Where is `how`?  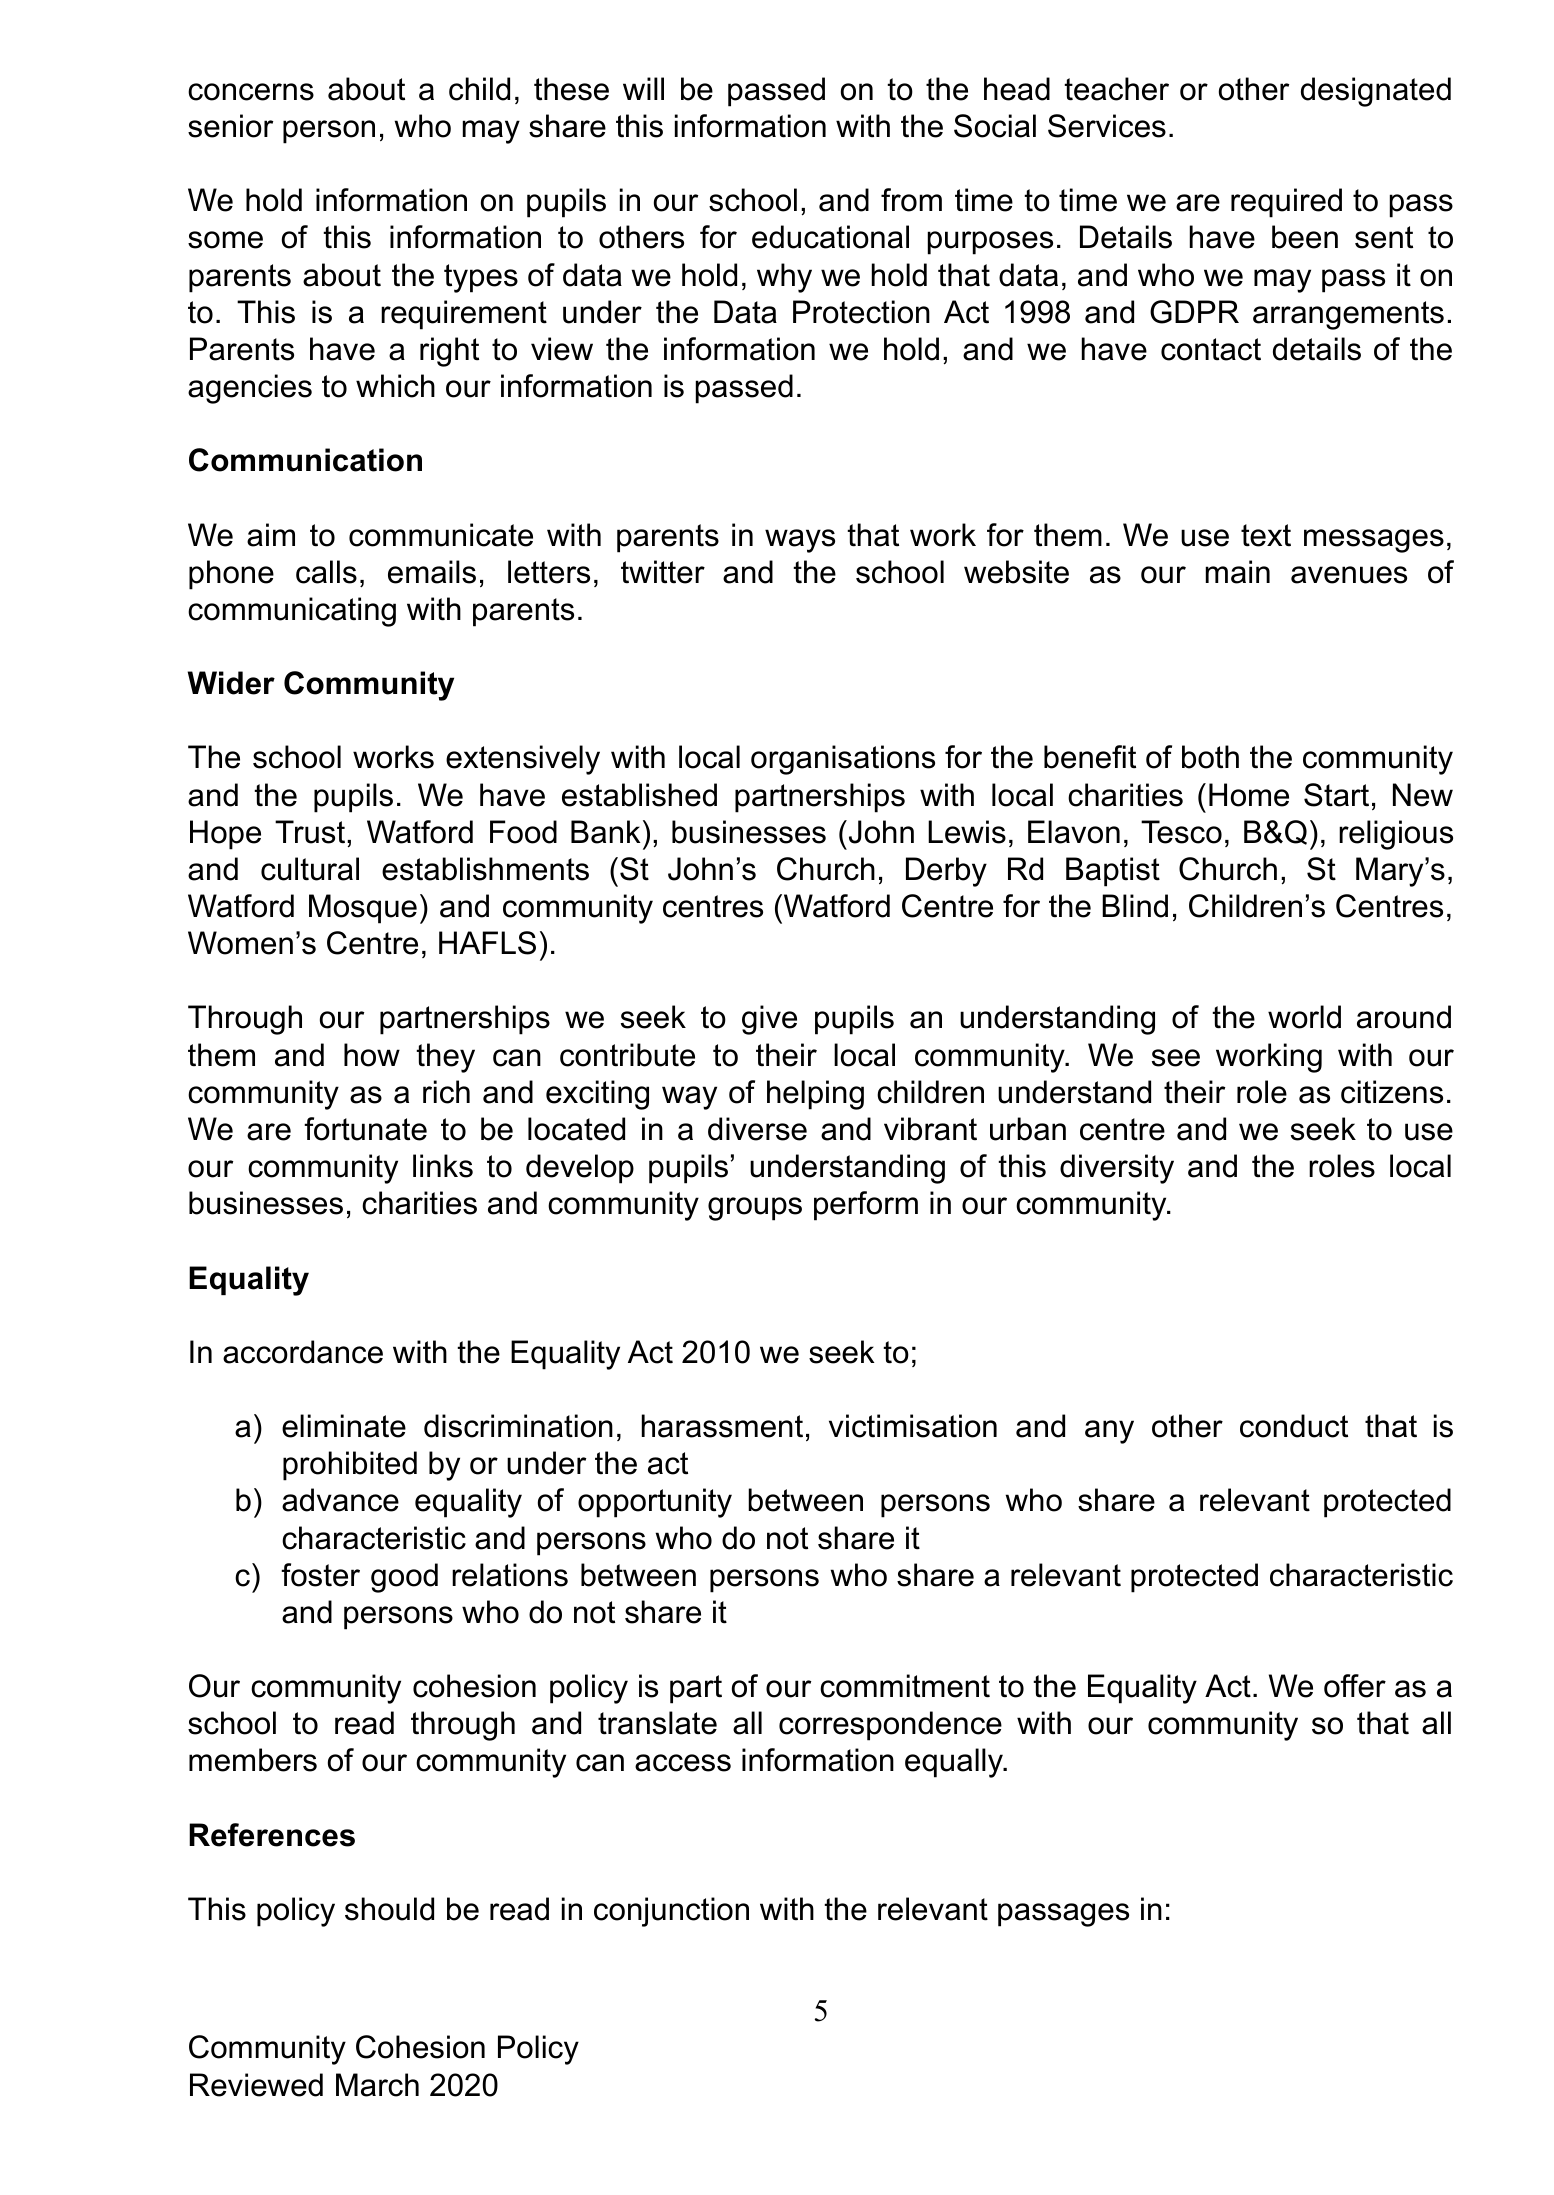
how is located at coordinates (372, 1055).
